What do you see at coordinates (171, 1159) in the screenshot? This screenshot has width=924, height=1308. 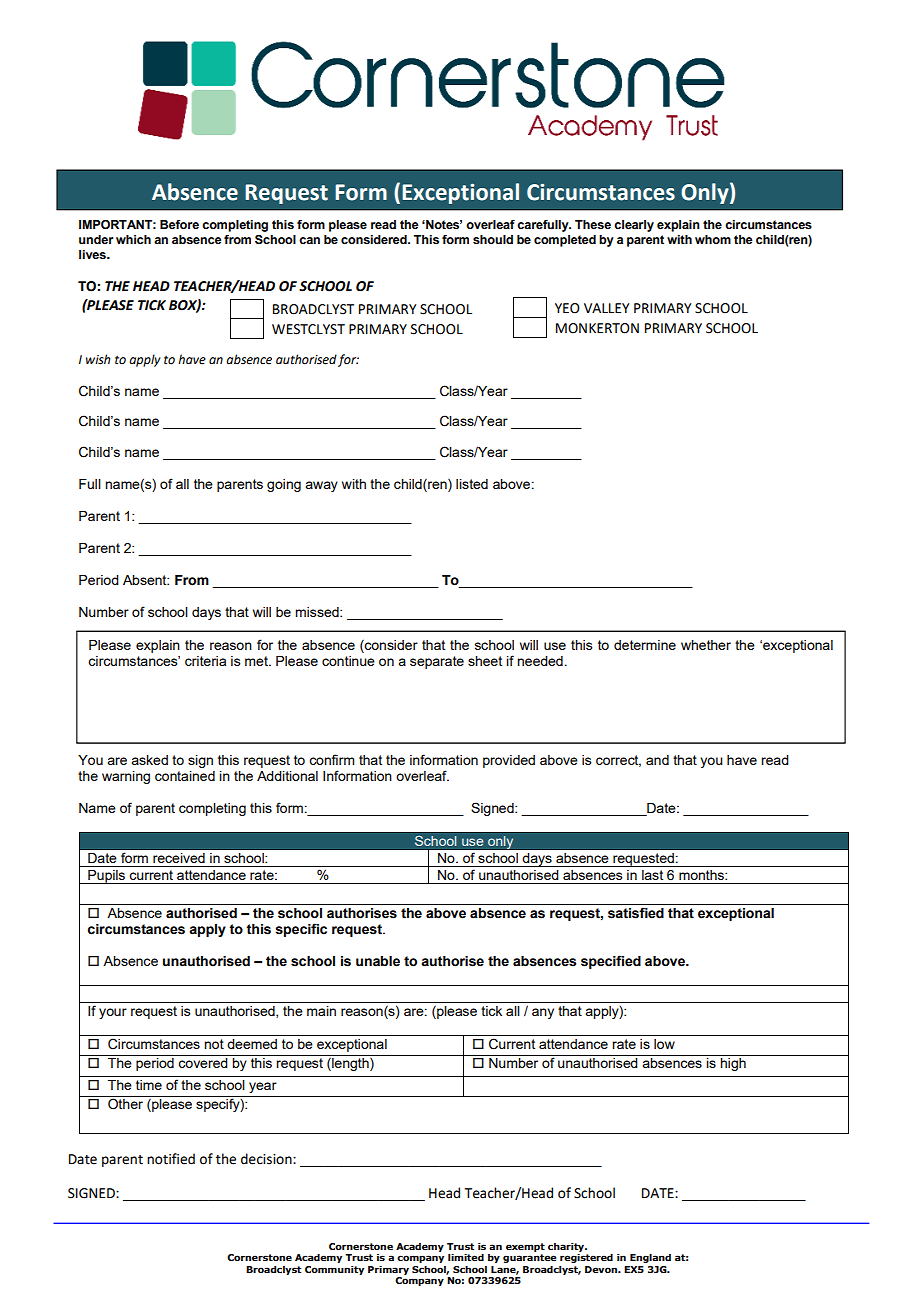 I see `notified` at bounding box center [171, 1159].
